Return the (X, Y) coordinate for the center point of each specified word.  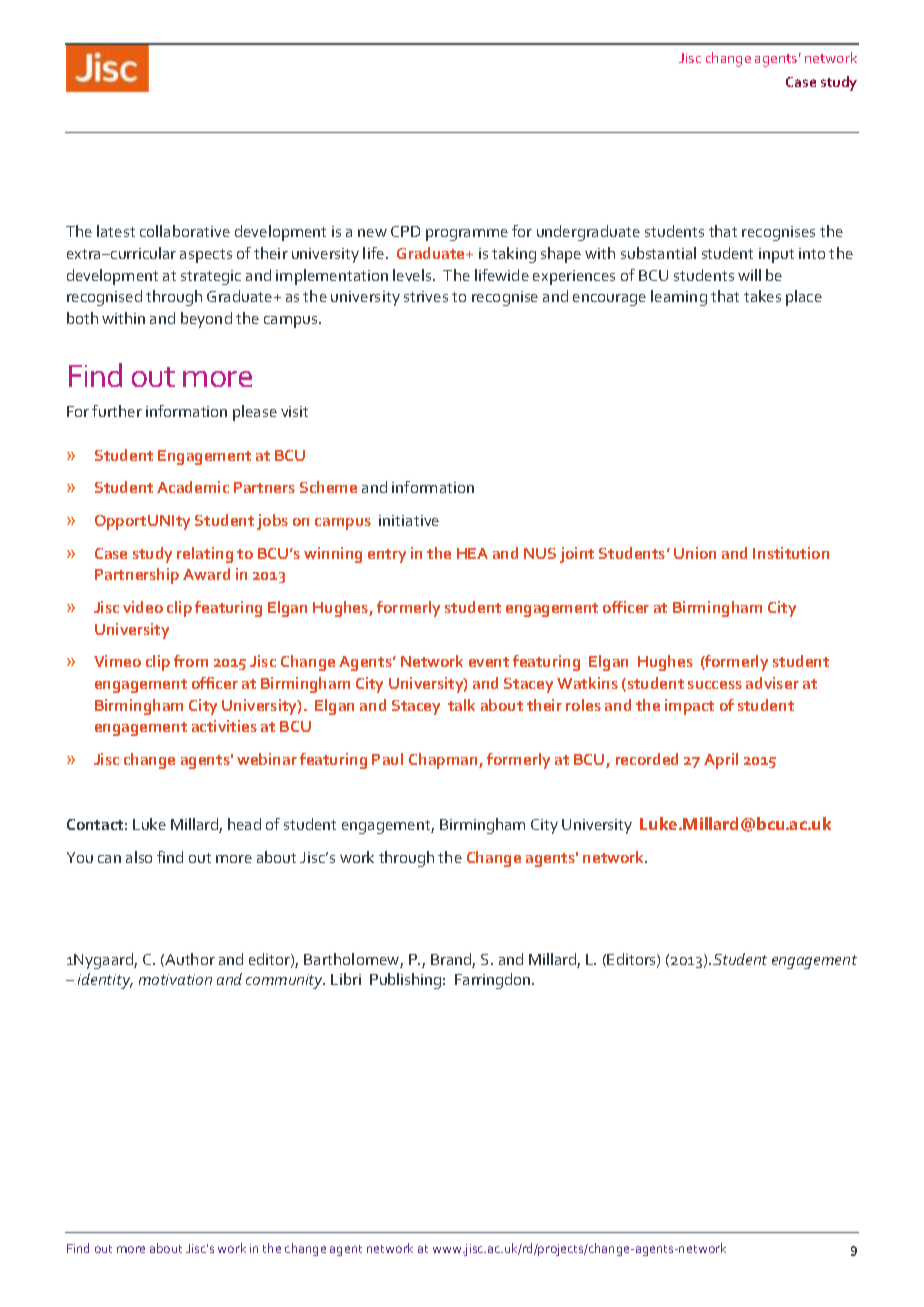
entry (387, 556)
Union (695, 553)
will (749, 275)
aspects (206, 256)
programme (467, 235)
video (143, 607)
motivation (175, 979)
